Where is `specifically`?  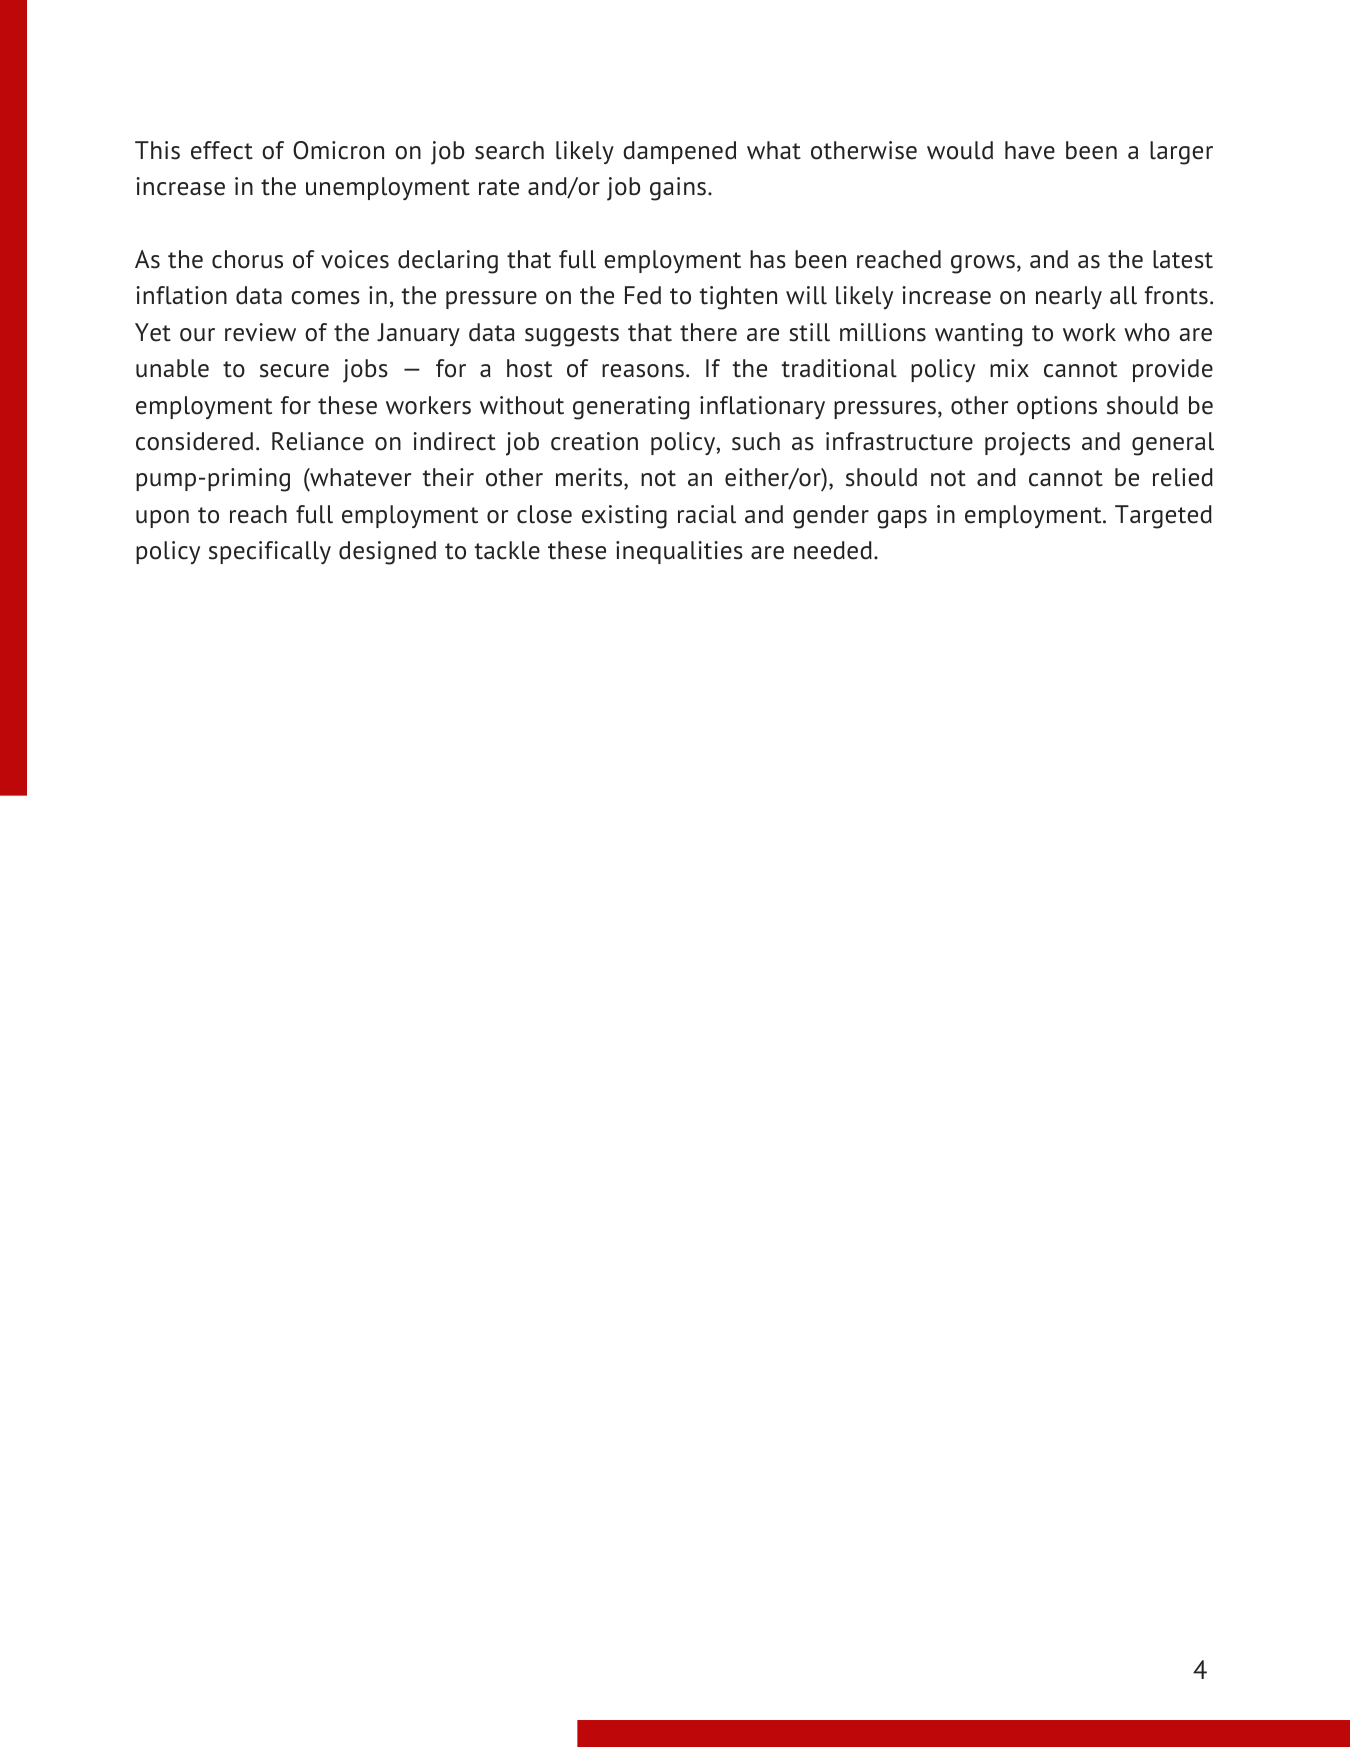
specifically is located at coordinates (270, 552).
